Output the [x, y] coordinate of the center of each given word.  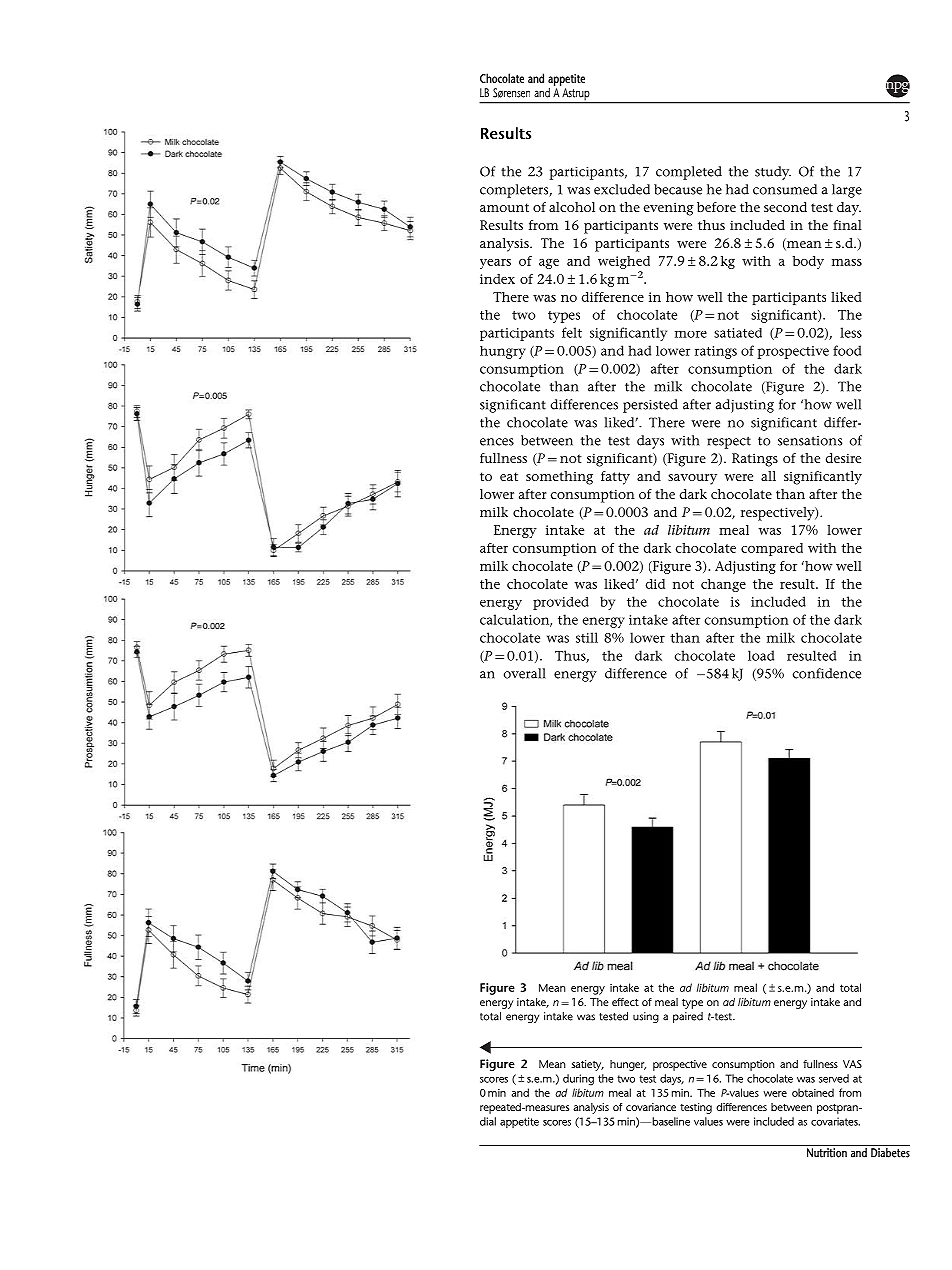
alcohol [572, 207]
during [578, 1080]
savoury [692, 479]
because [678, 189]
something [559, 478]
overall [525, 673]
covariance [651, 1107]
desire [843, 458]
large [847, 191]
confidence [827, 673]
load [761, 655]
